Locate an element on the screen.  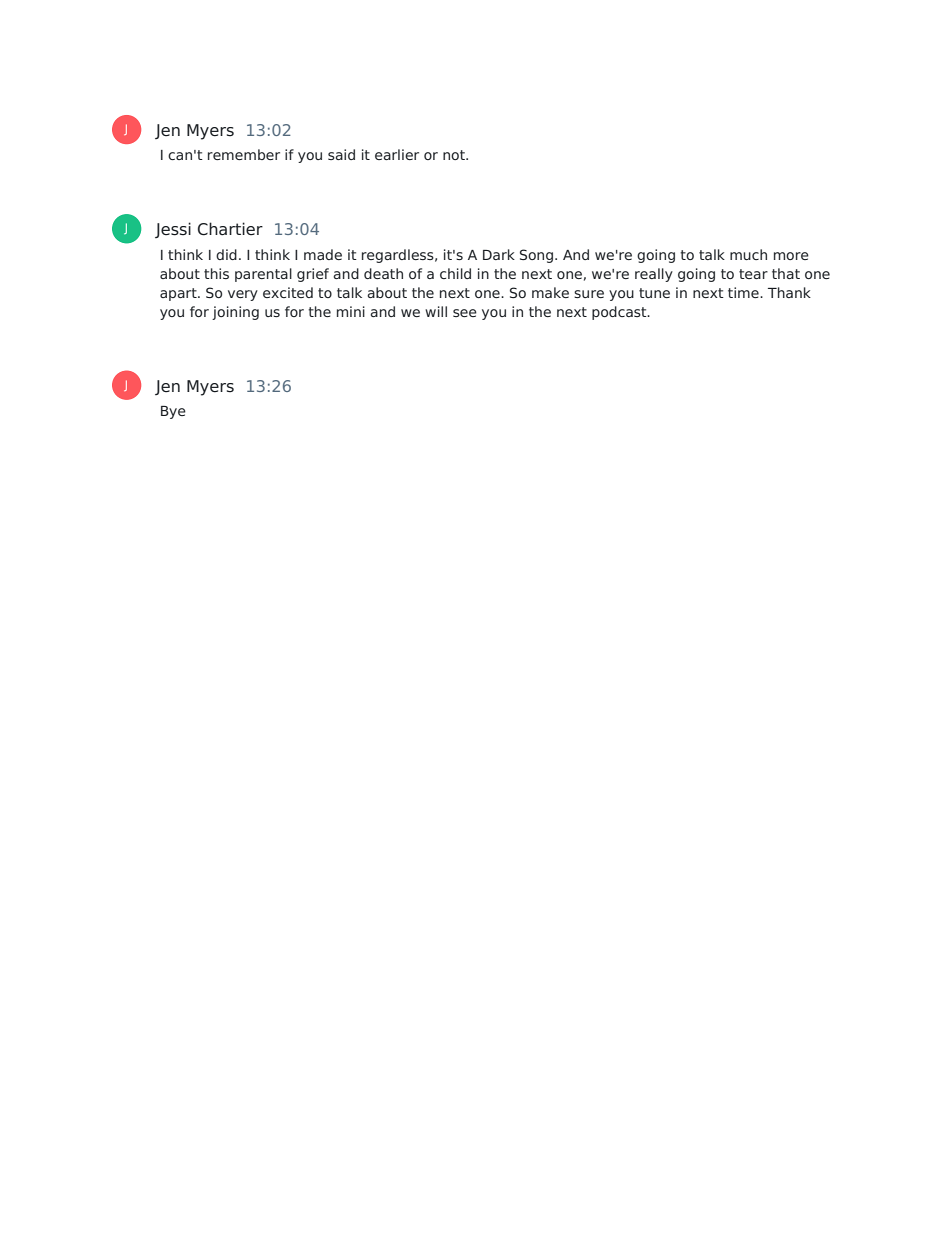
parental is located at coordinates (263, 275).
